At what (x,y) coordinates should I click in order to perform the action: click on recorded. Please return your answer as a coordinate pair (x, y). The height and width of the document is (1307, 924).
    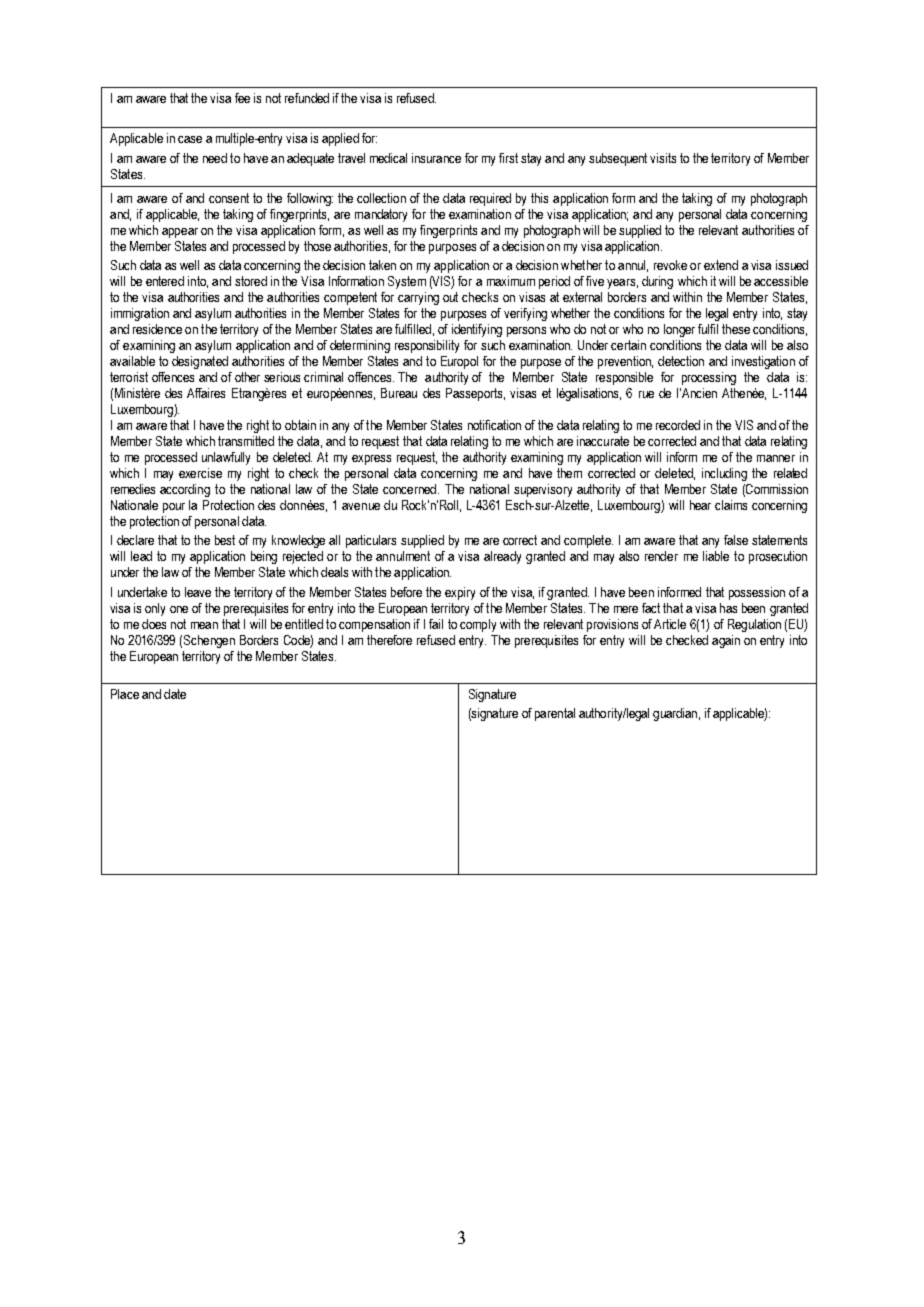
    Looking at the image, I should click on (678, 425).
